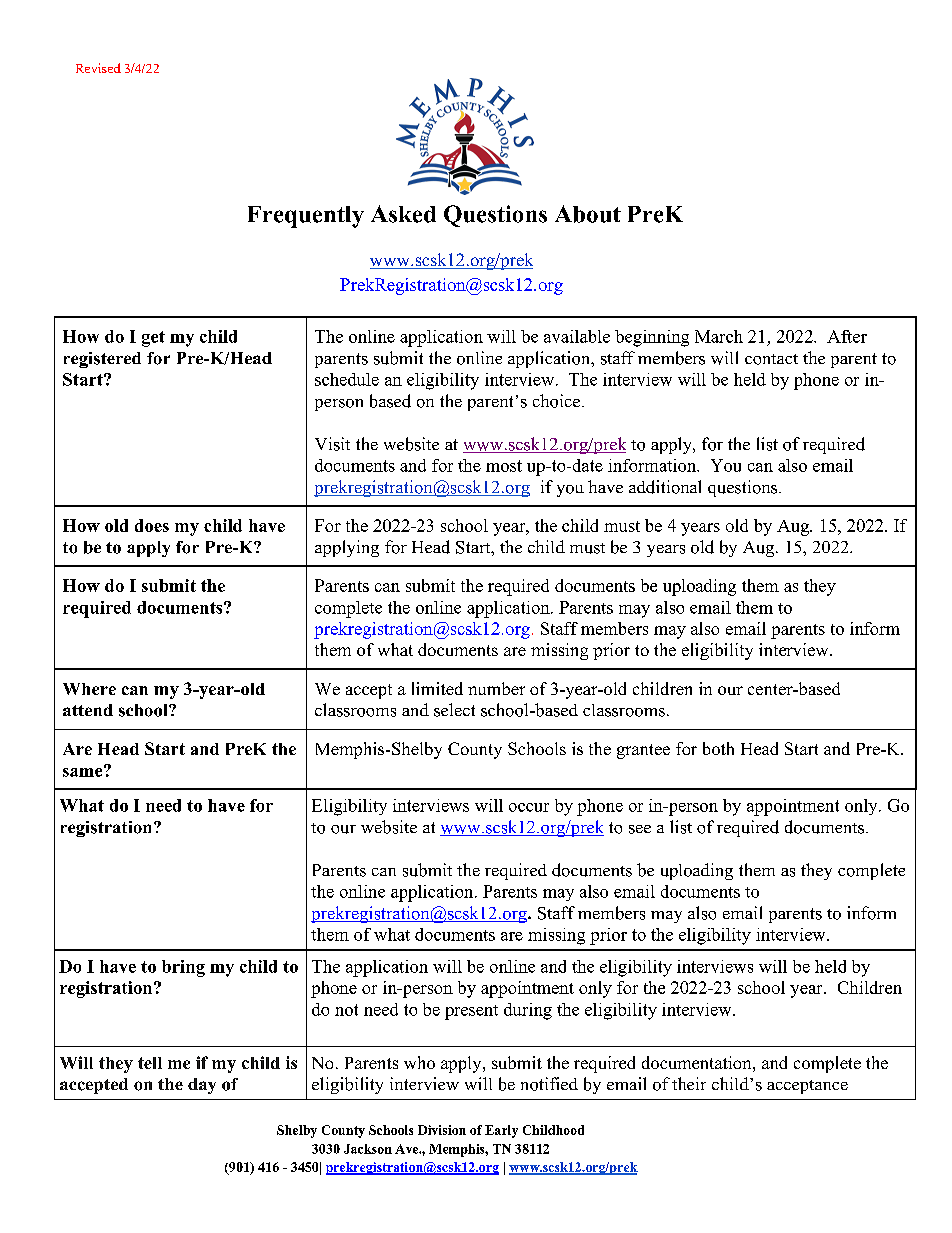  What do you see at coordinates (588, 214) in the image?
I see `About` at bounding box center [588, 214].
